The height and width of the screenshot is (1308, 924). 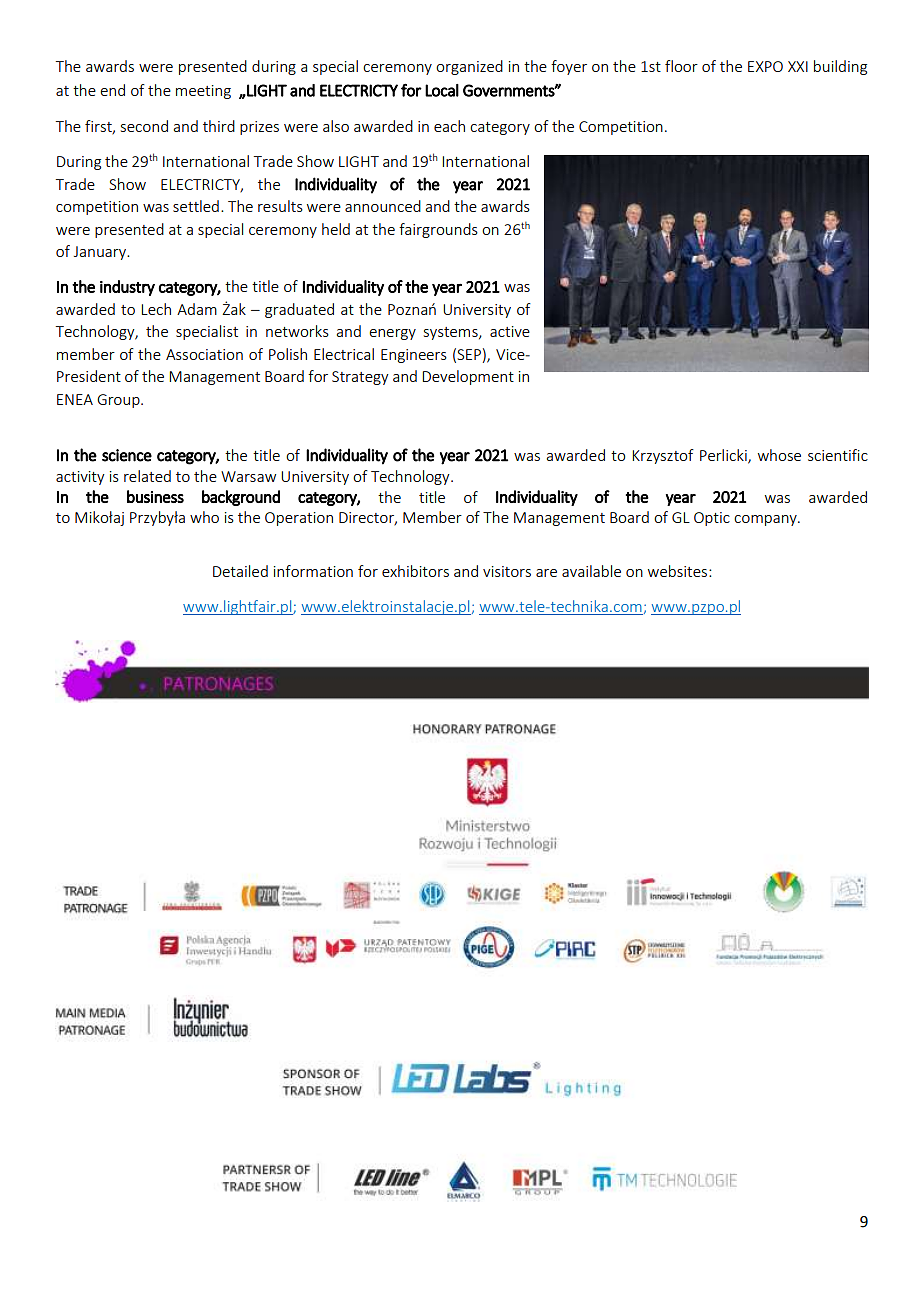 I want to click on whose, so click(x=779, y=455).
